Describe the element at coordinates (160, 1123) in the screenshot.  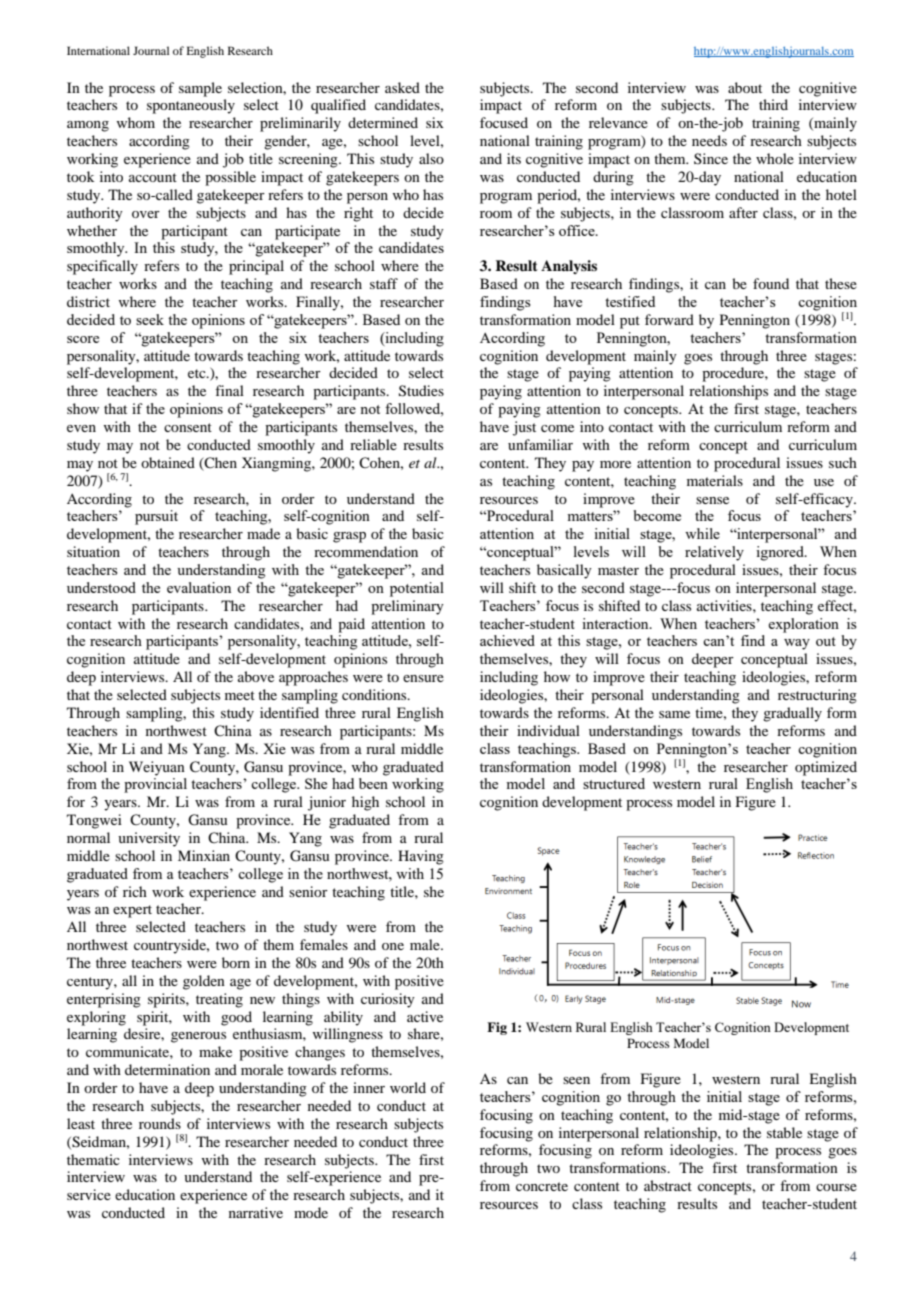
I see `rounds` at that location.
